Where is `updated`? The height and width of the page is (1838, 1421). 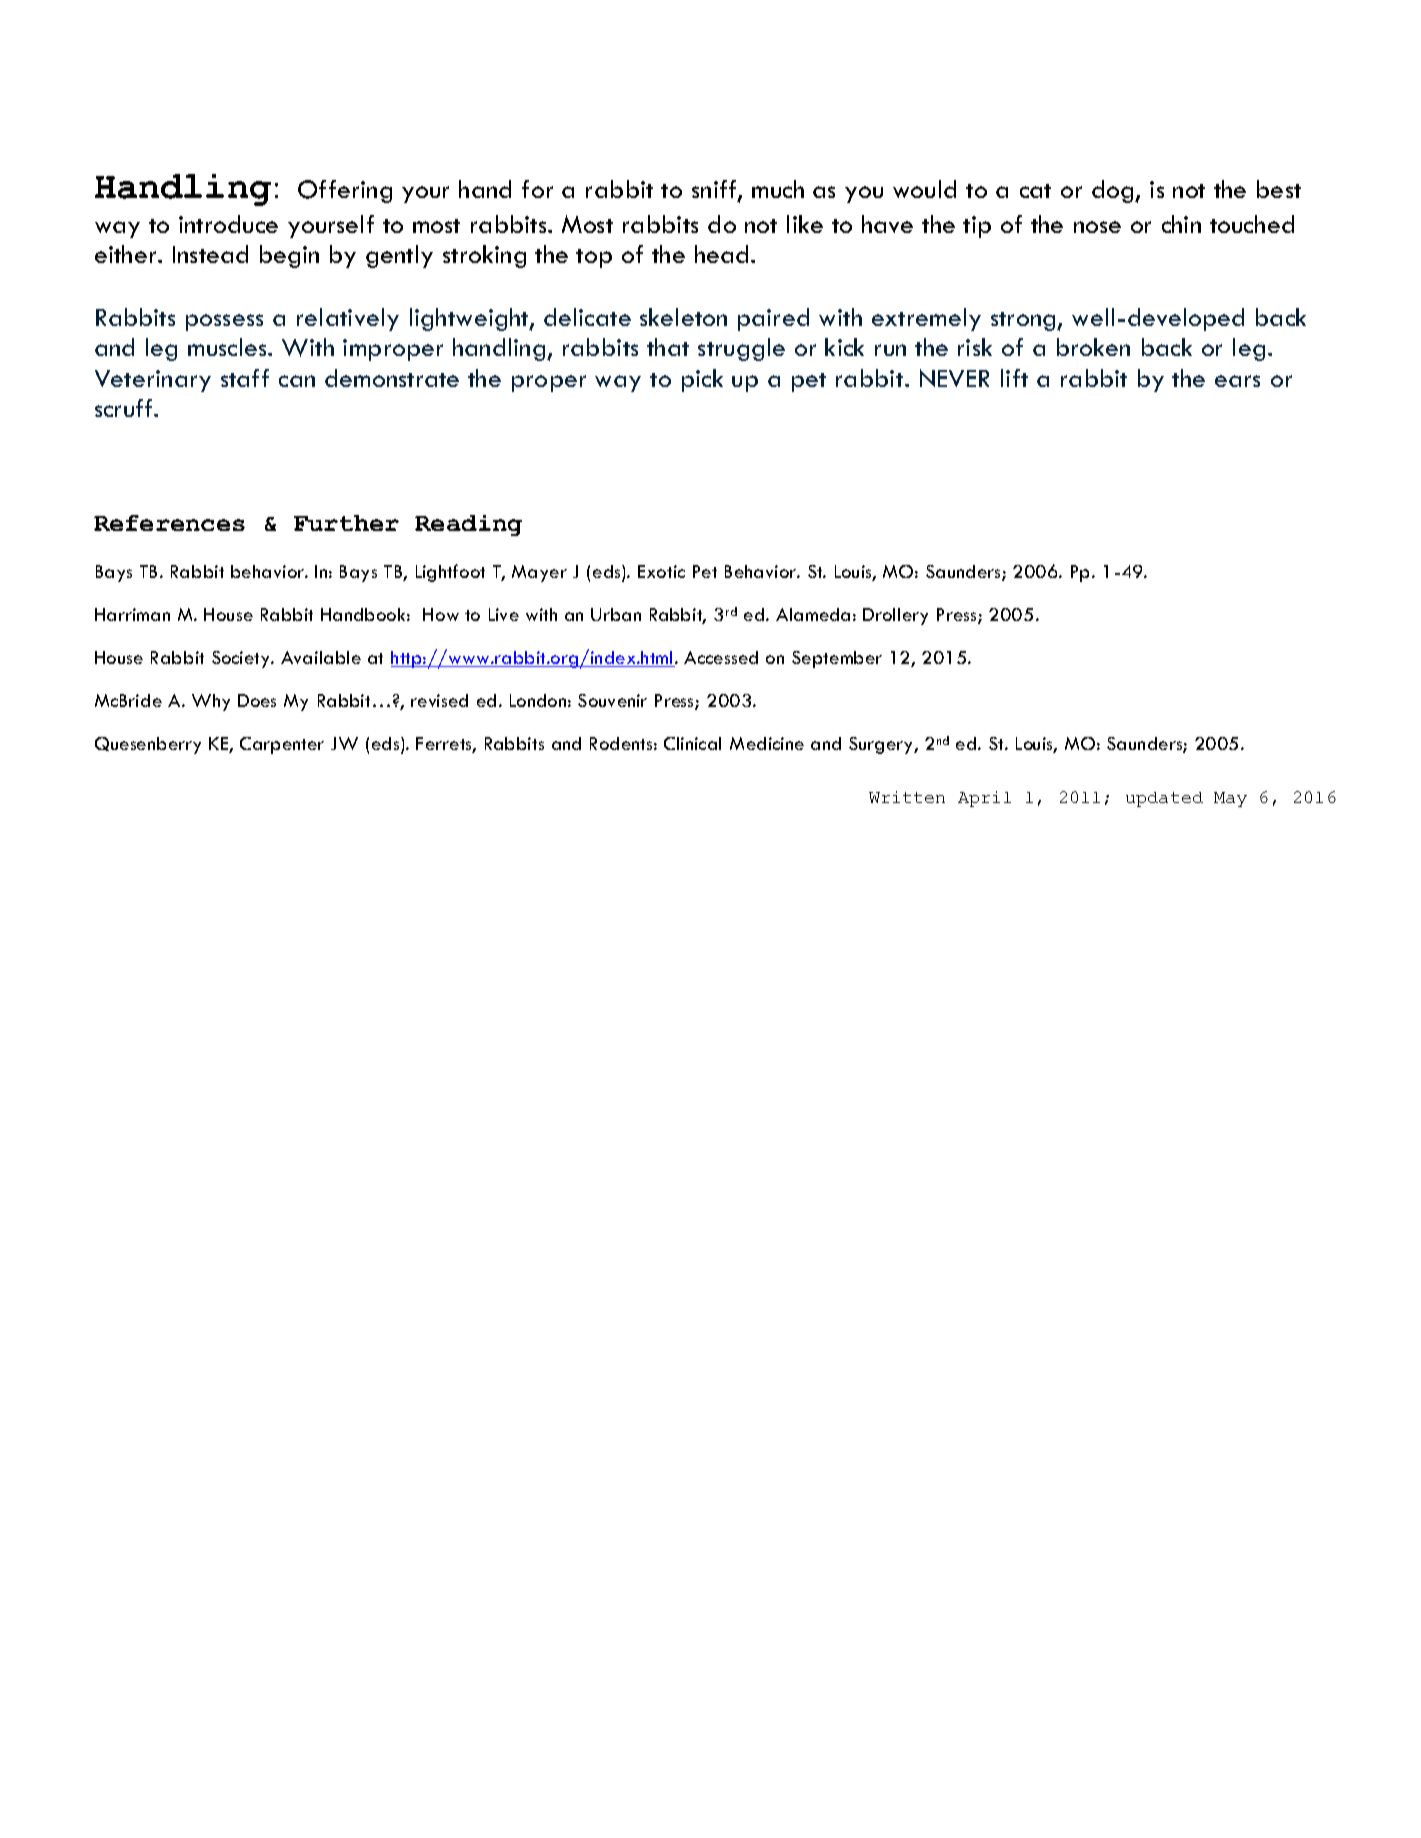
updated is located at coordinates (1164, 799).
